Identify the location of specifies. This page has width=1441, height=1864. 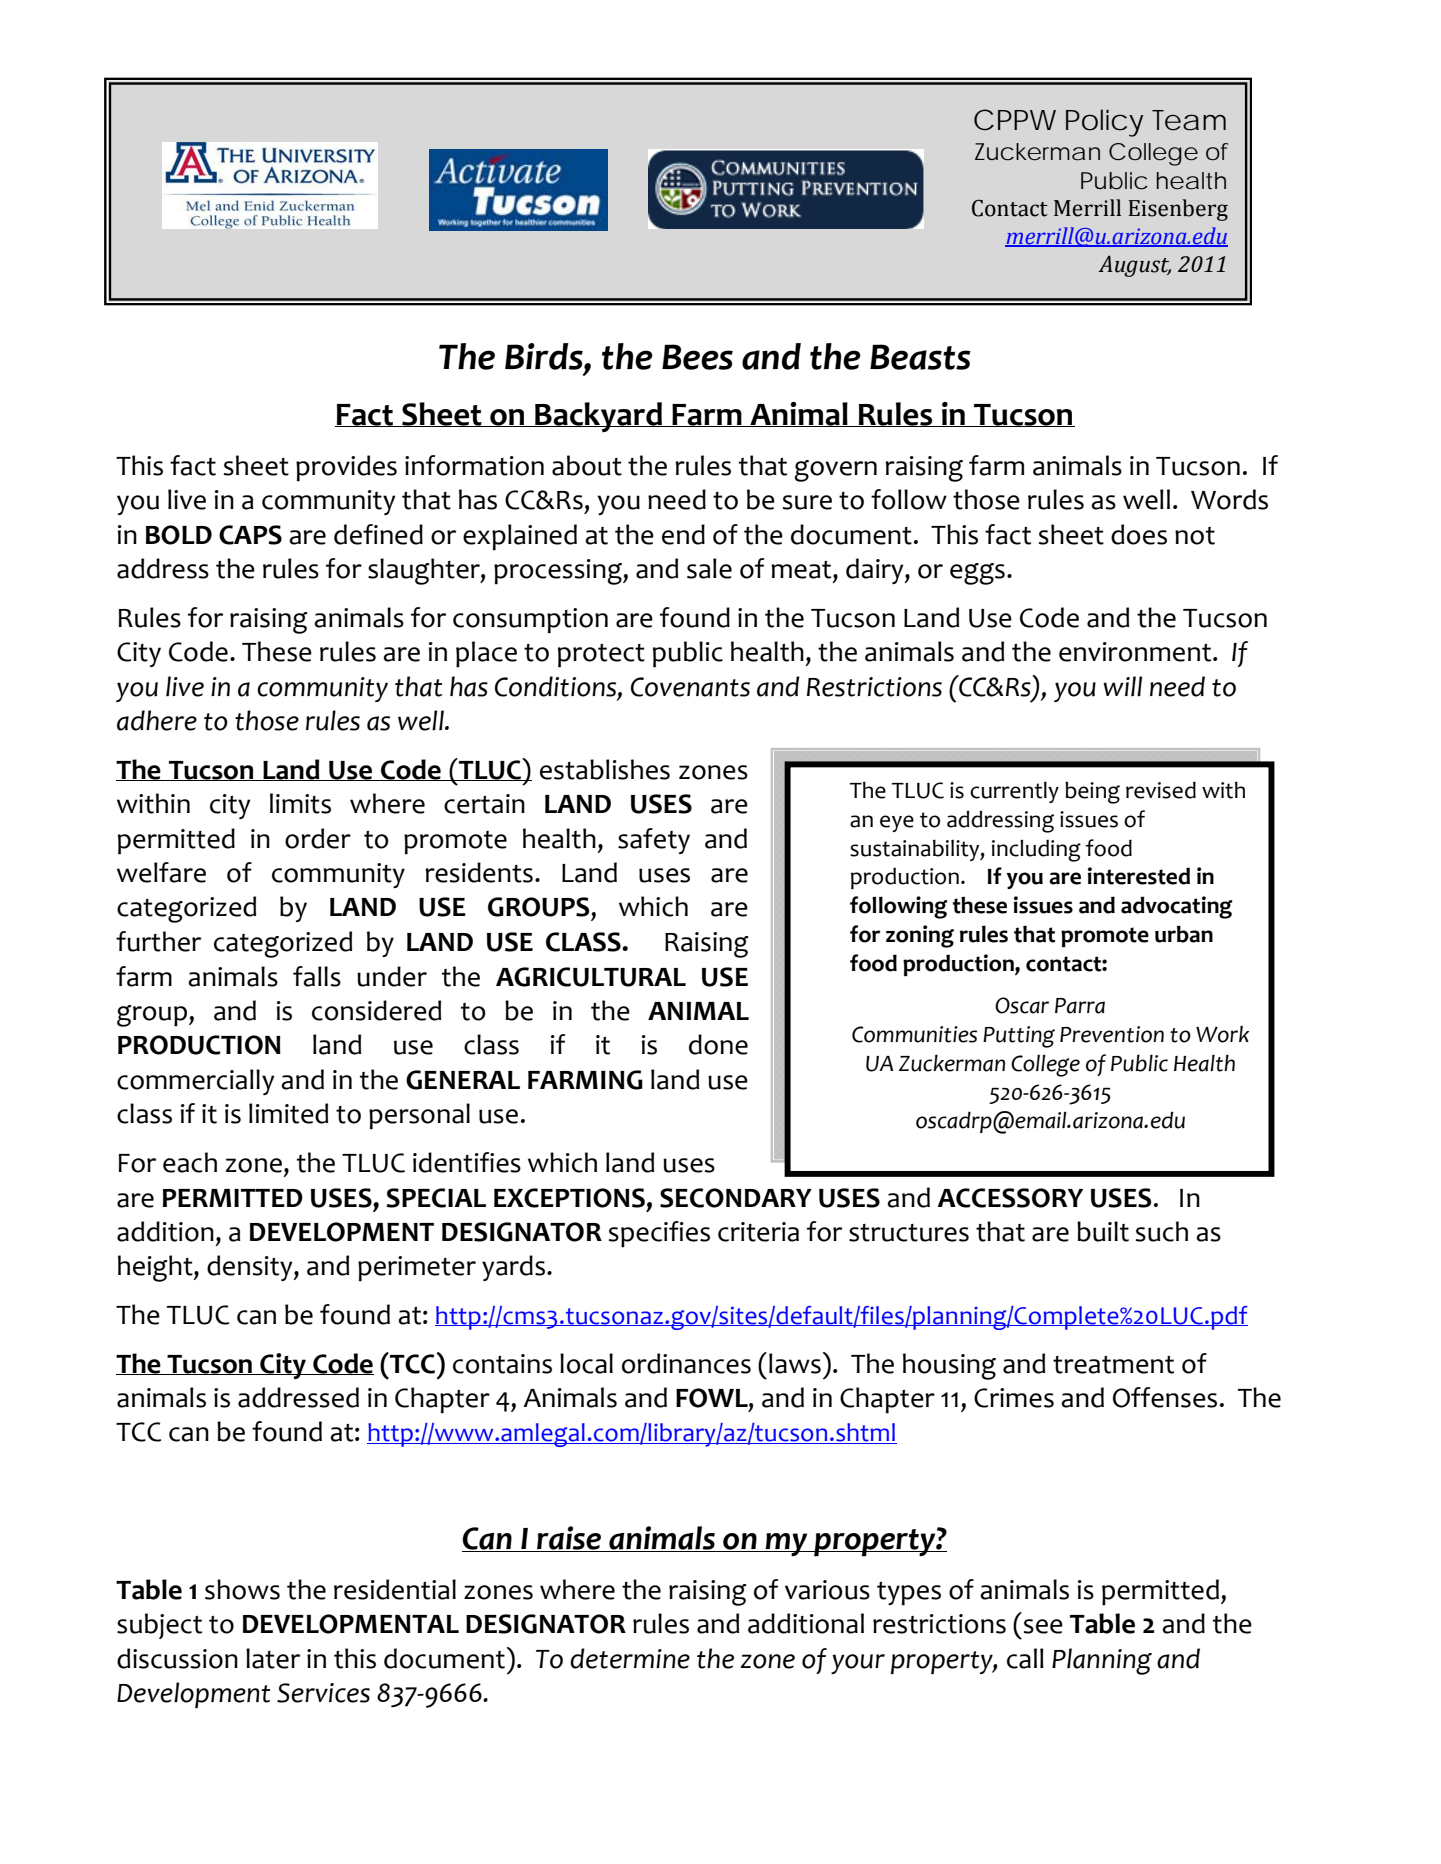
(659, 1234).
